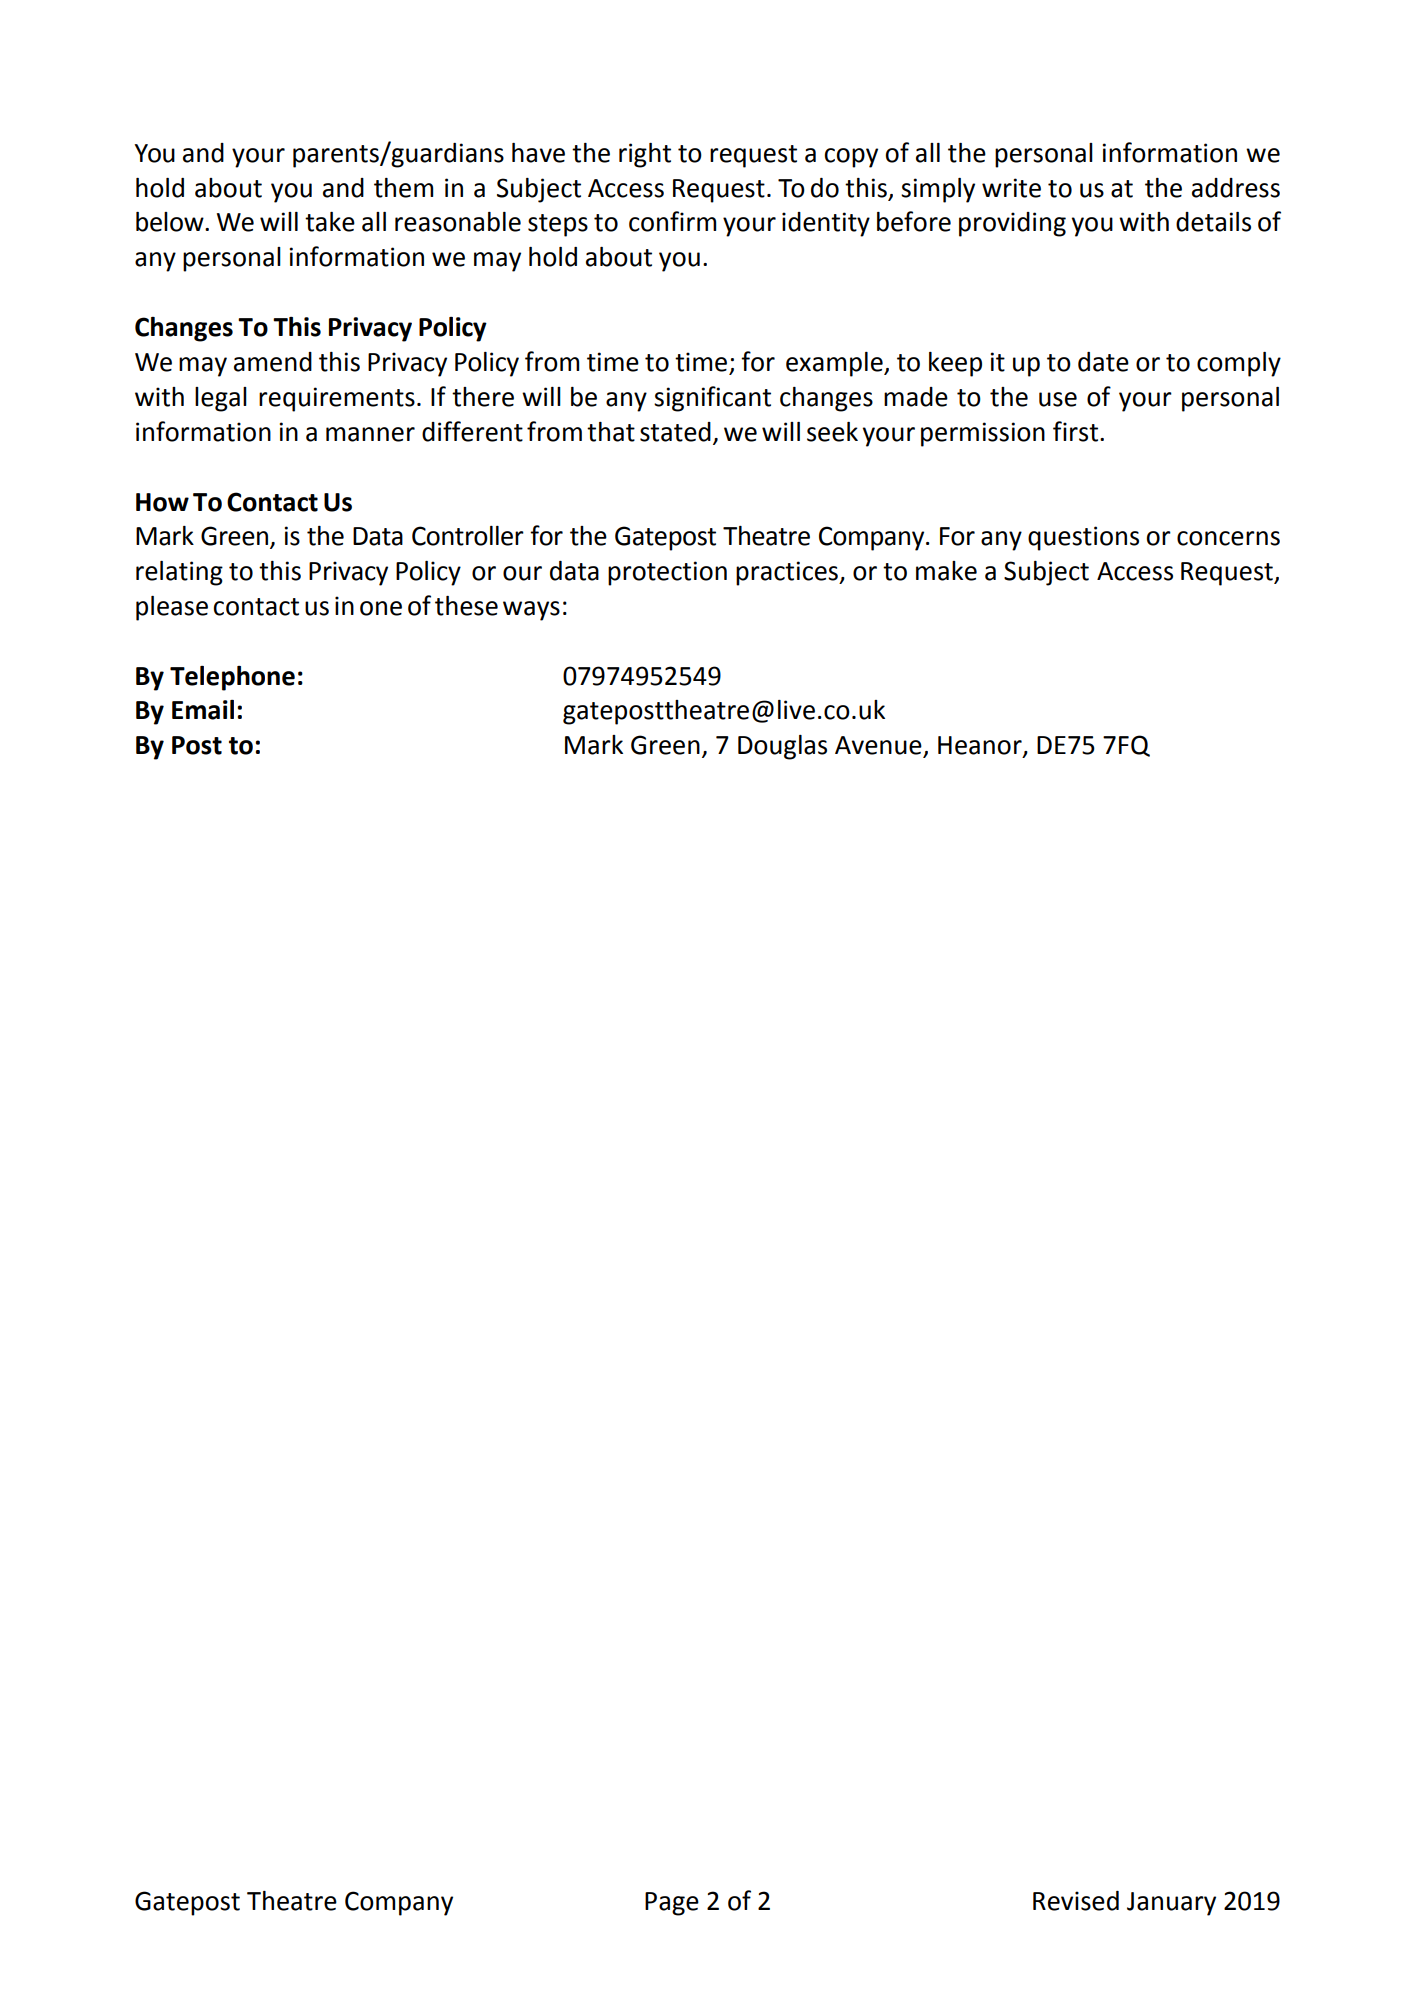  What do you see at coordinates (788, 573) in the screenshot?
I see `practices` at bounding box center [788, 573].
